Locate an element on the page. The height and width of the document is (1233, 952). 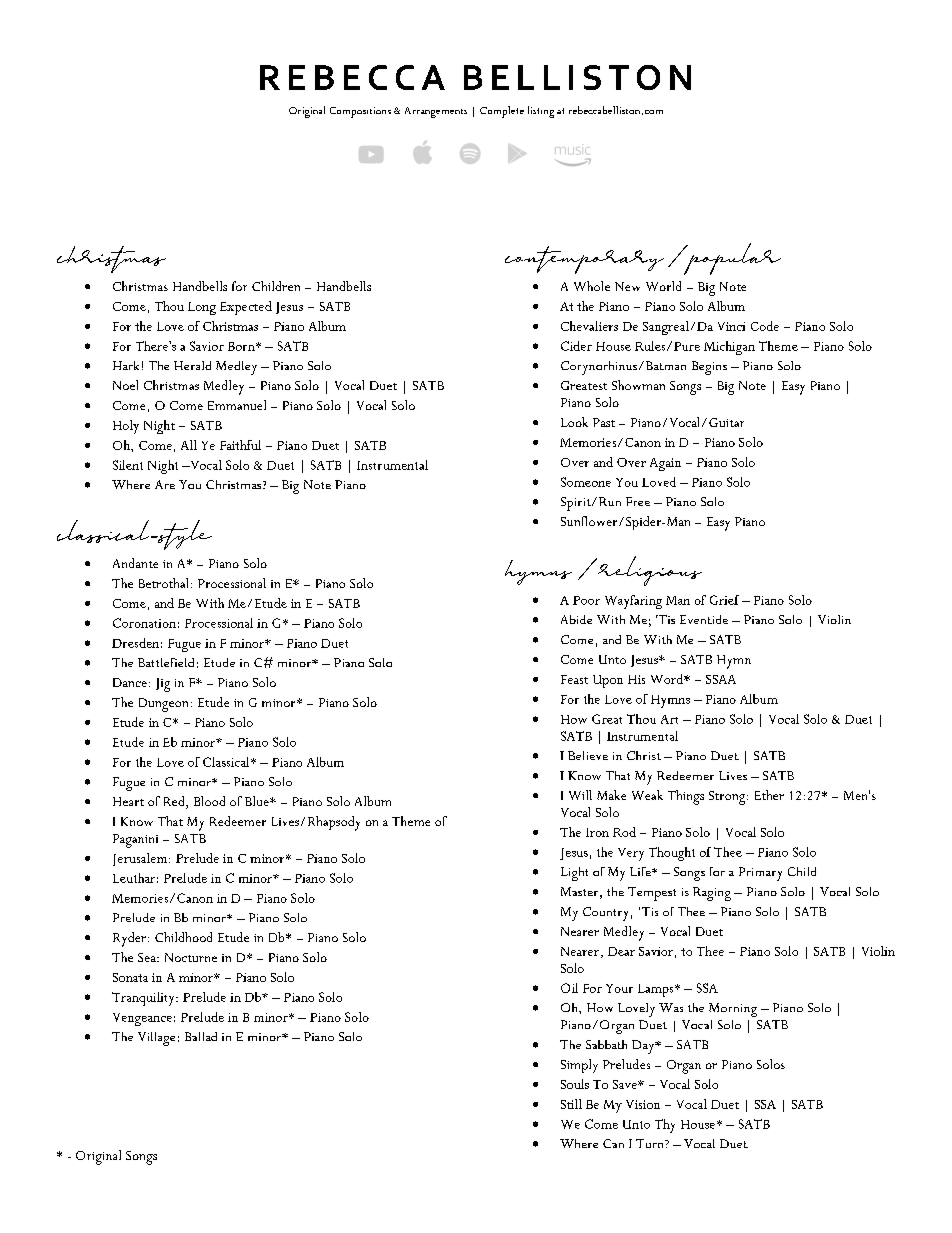
Herald is located at coordinates (192, 365).
